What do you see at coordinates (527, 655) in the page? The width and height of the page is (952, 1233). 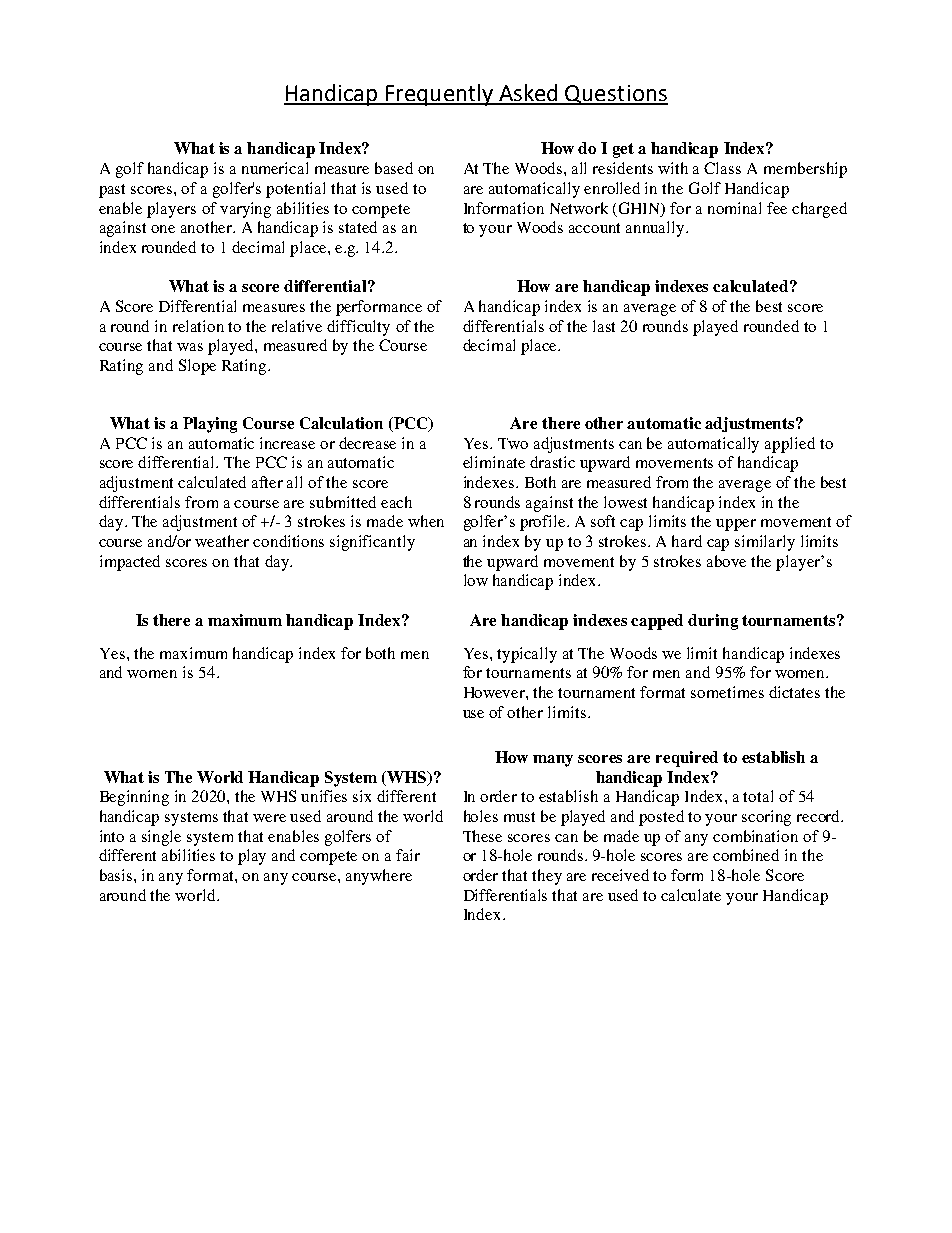 I see `typically` at bounding box center [527, 655].
